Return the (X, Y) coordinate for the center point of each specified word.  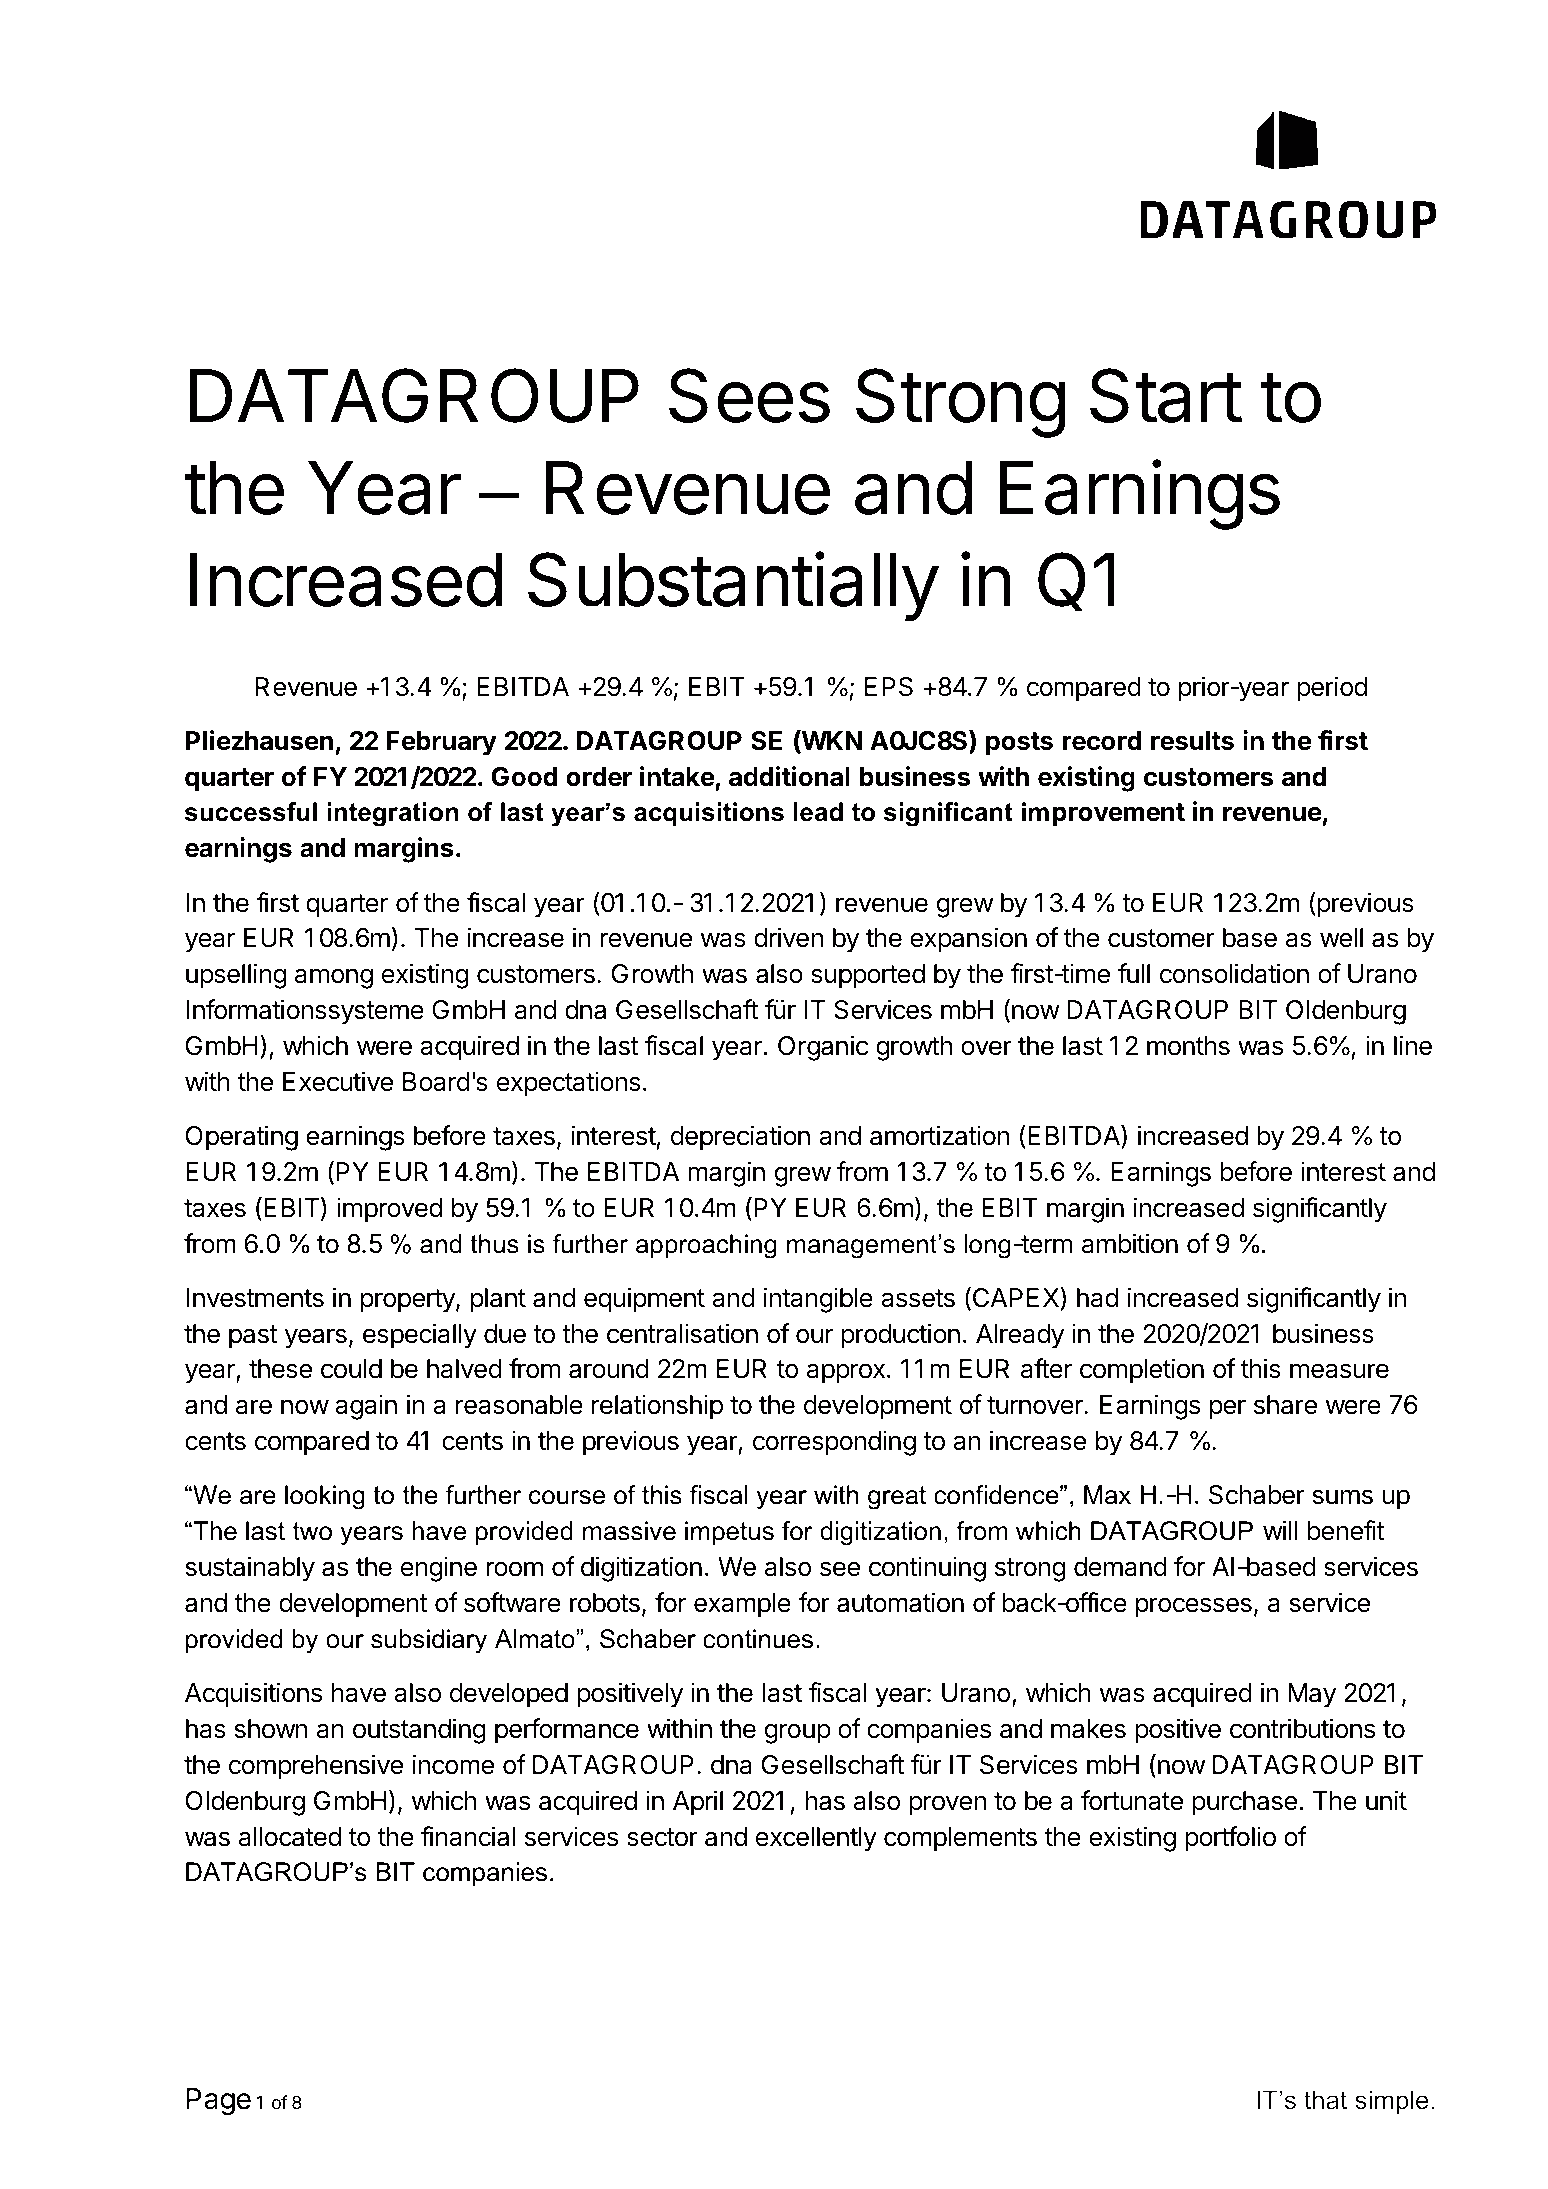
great (897, 1498)
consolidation (1234, 973)
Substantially (733, 586)
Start (1166, 395)
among (334, 978)
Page (218, 2101)
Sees (749, 395)
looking (325, 1497)
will (1280, 1530)
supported (868, 976)
